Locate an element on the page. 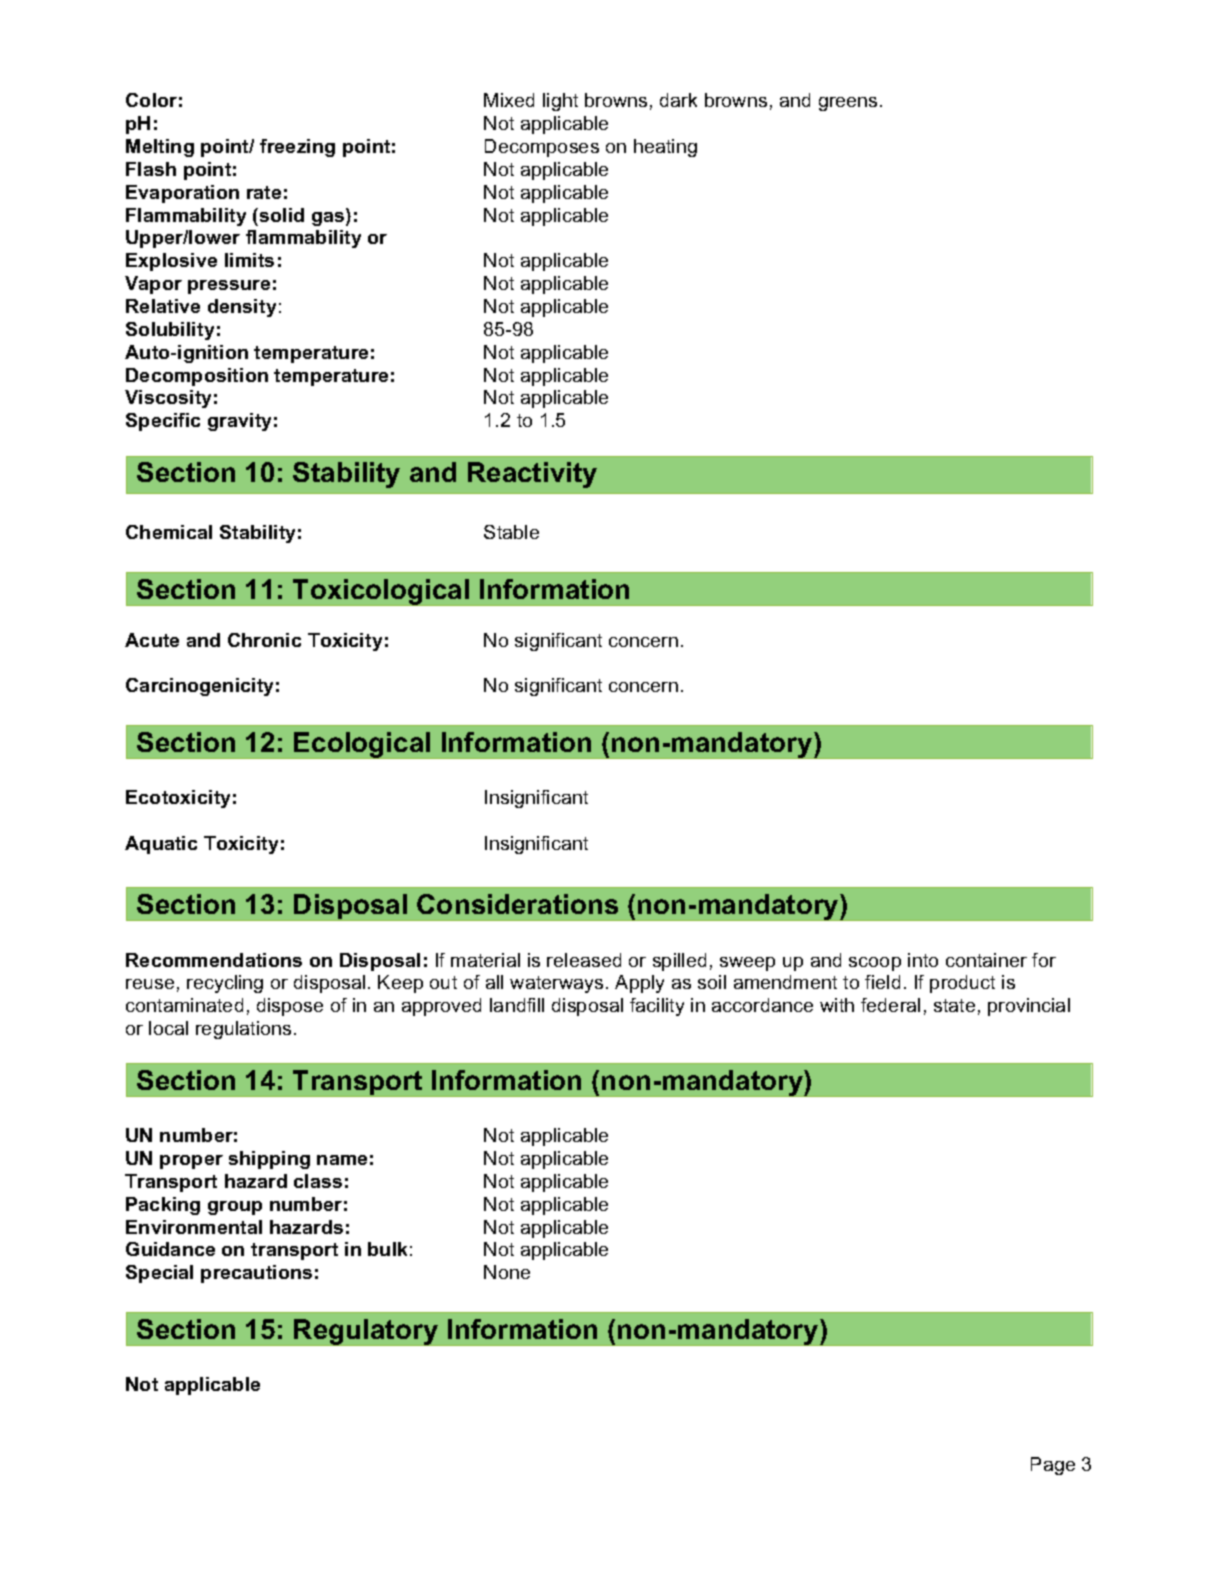 This document has width=1218, height=1576. Decomposes is located at coordinates (542, 148).
